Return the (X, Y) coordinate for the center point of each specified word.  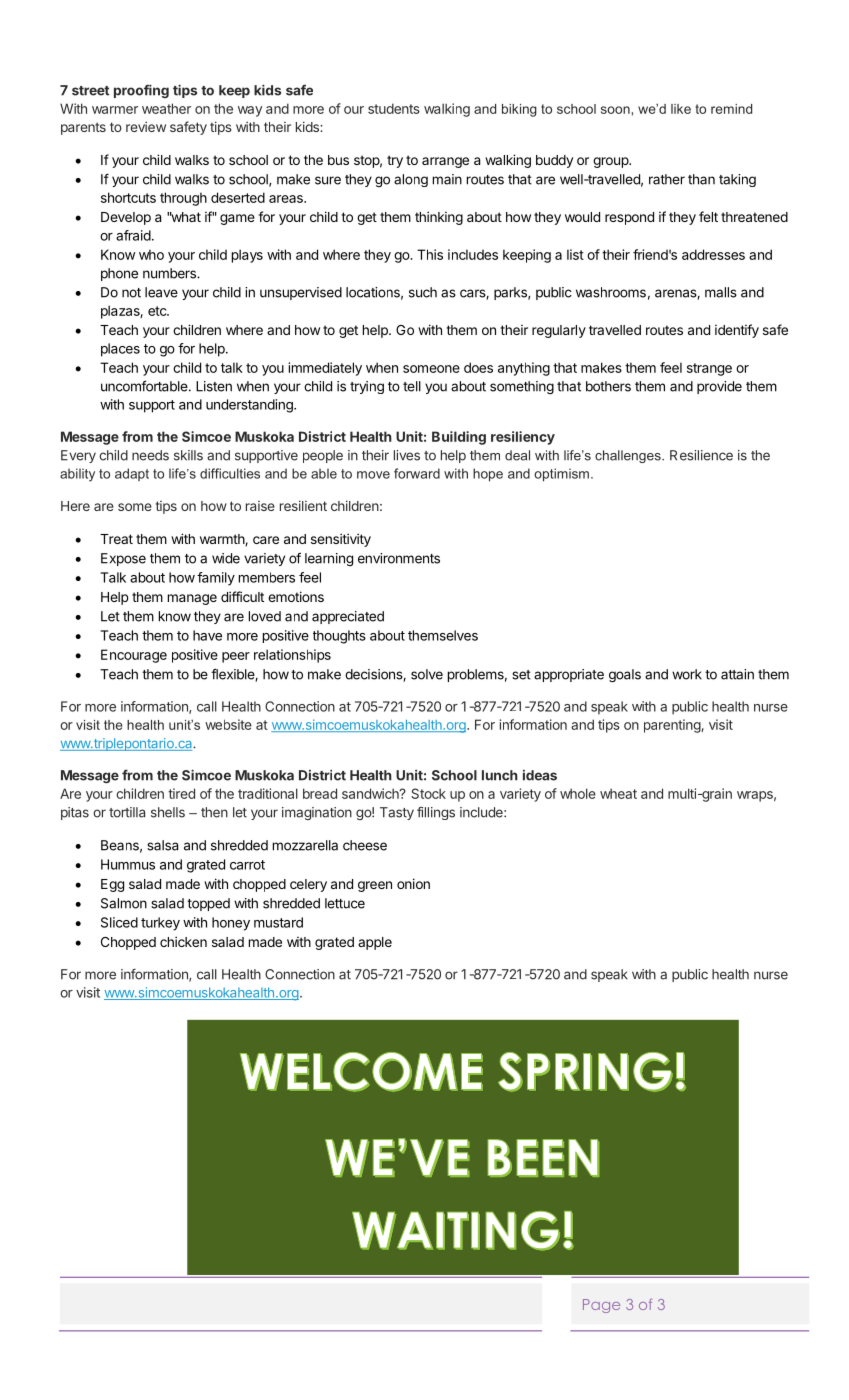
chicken (183, 941)
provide (719, 387)
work (687, 674)
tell (412, 386)
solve (427, 674)
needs (150, 455)
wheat (618, 793)
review (146, 126)
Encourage (134, 656)
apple (375, 943)
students (394, 108)
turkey (160, 924)
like (681, 109)
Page (601, 1306)
